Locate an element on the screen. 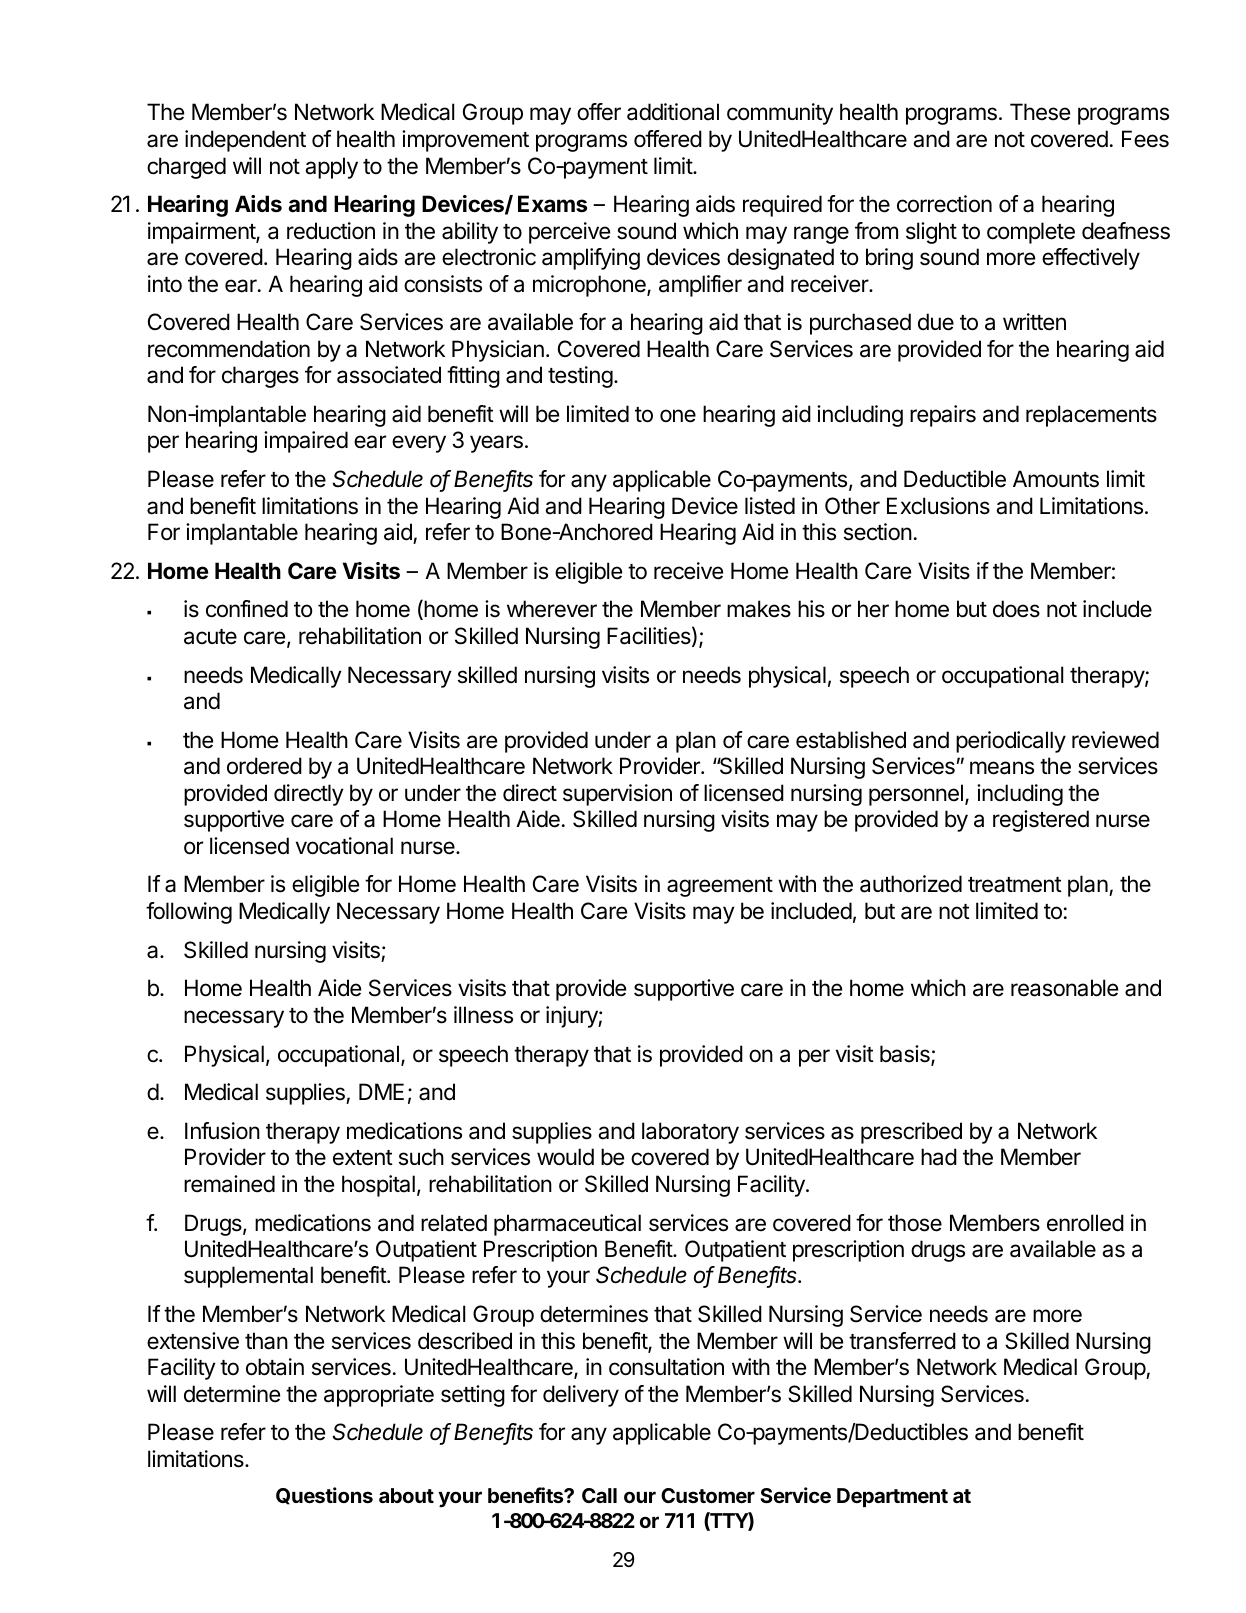 This screenshot has width=1246, height=1613. Department is located at coordinates (892, 1497).
